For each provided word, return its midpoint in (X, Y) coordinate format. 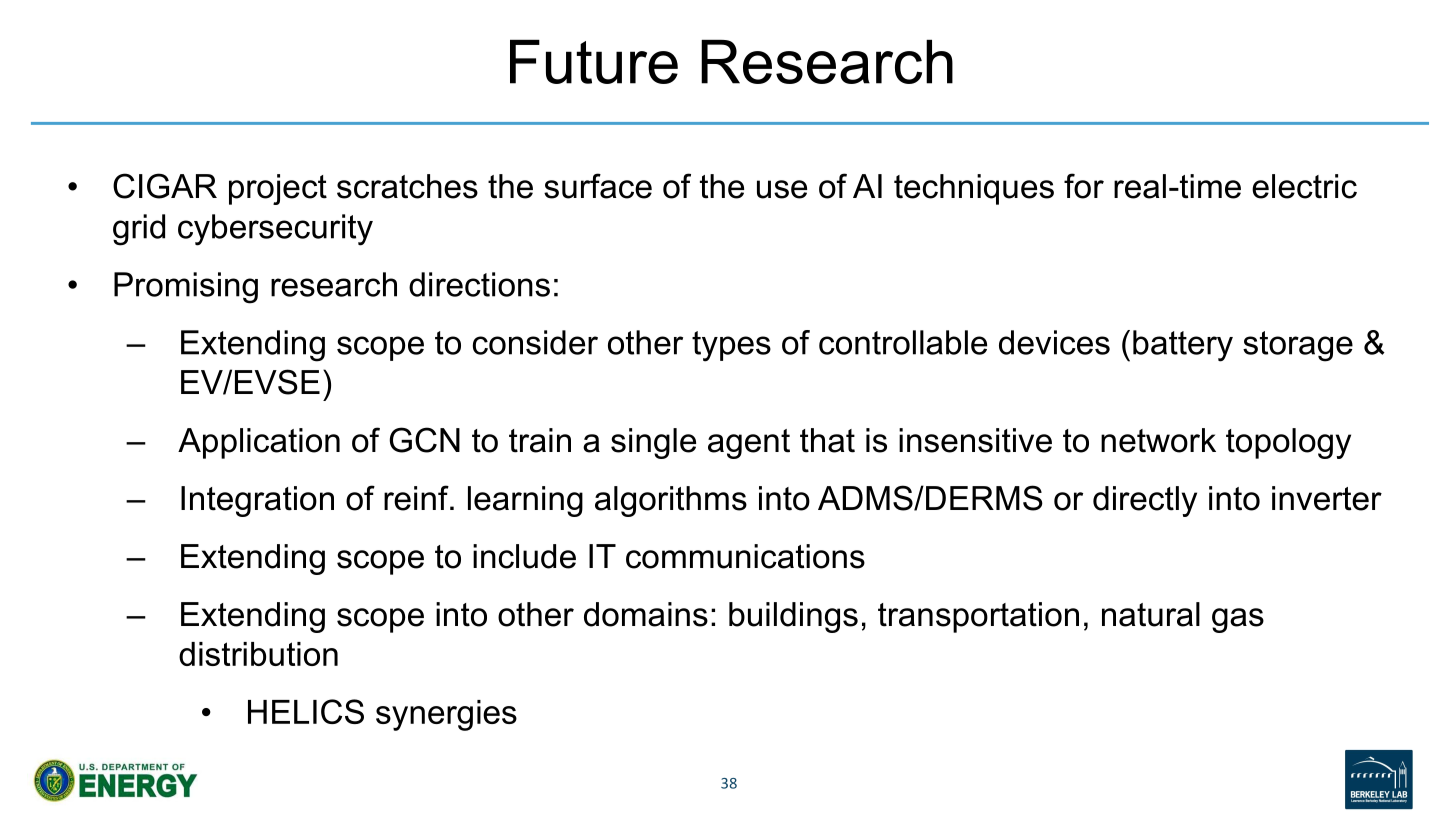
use (782, 189)
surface (598, 186)
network (1158, 440)
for (1084, 186)
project (278, 189)
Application (259, 443)
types (731, 346)
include (524, 556)
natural (1151, 614)
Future (594, 62)
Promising (186, 288)
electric (1304, 186)
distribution (258, 654)
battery (1183, 346)
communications (745, 556)
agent (749, 444)
